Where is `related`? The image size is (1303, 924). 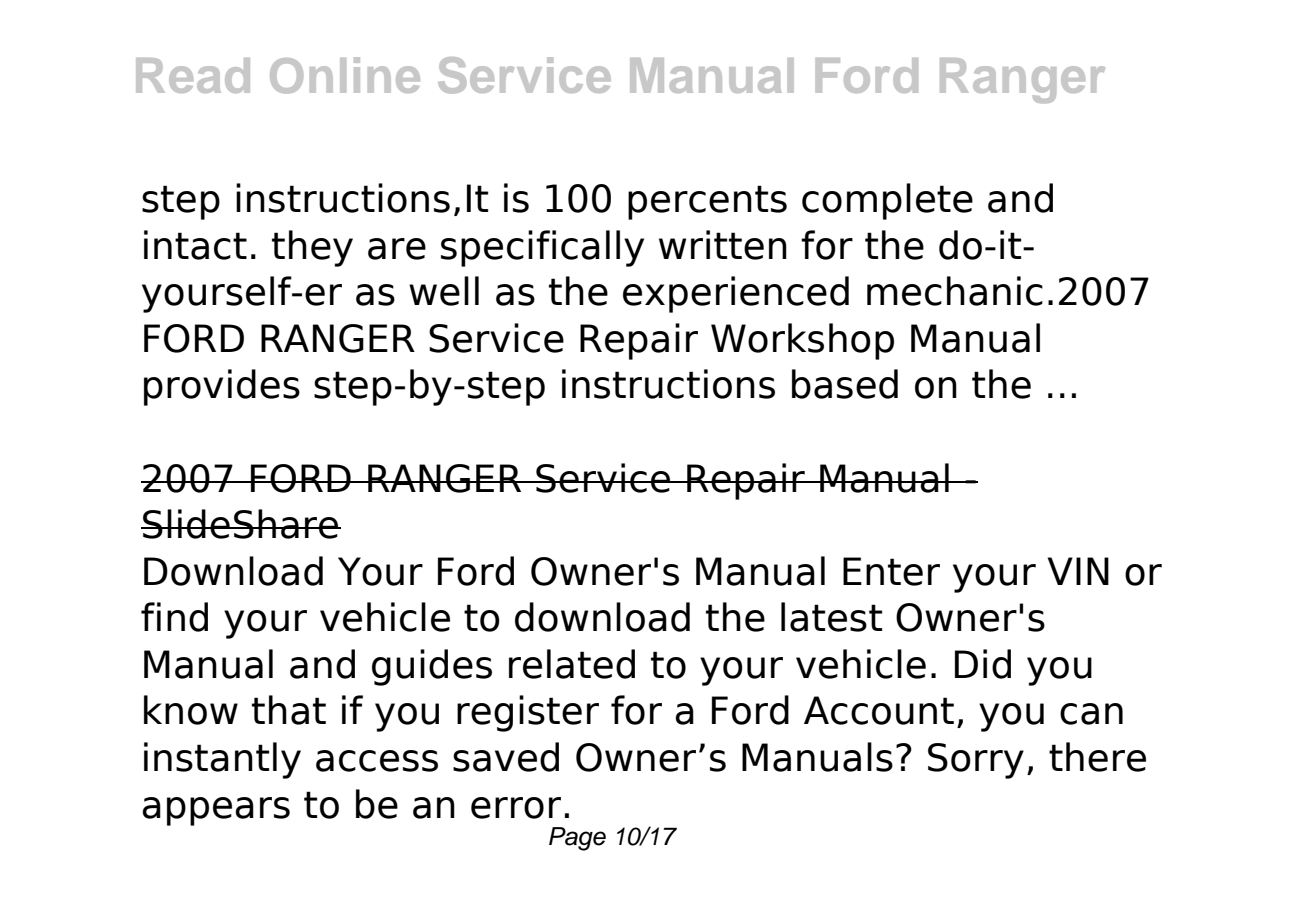
related is located at coordinates (572, 664).
